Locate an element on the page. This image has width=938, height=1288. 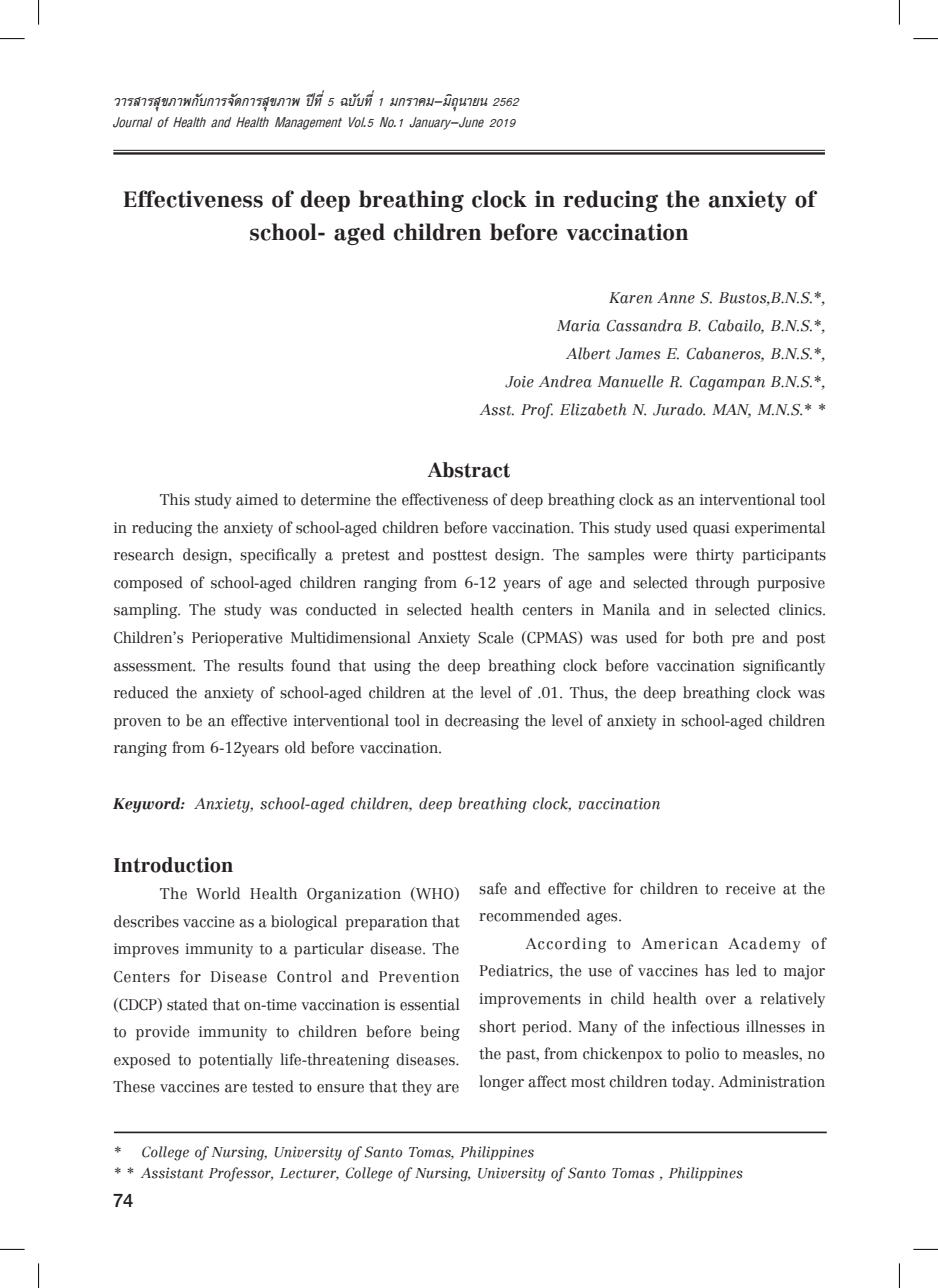
today is located at coordinates (692, 1083).
